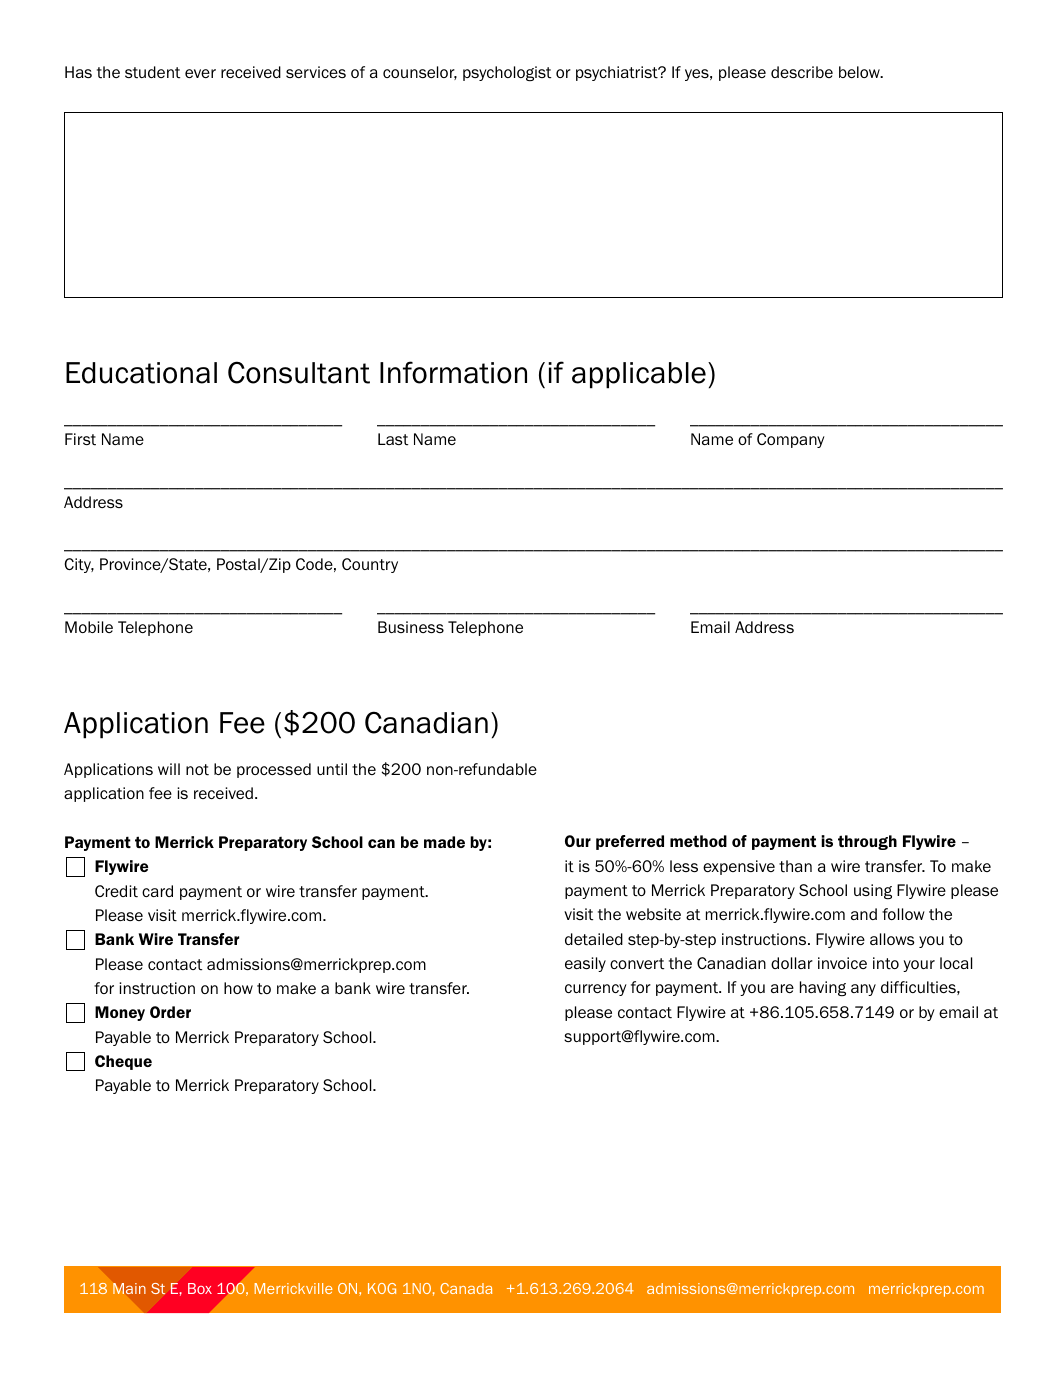 The width and height of the image is (1064, 1376). What do you see at coordinates (860, 72) in the image?
I see `below` at bounding box center [860, 72].
